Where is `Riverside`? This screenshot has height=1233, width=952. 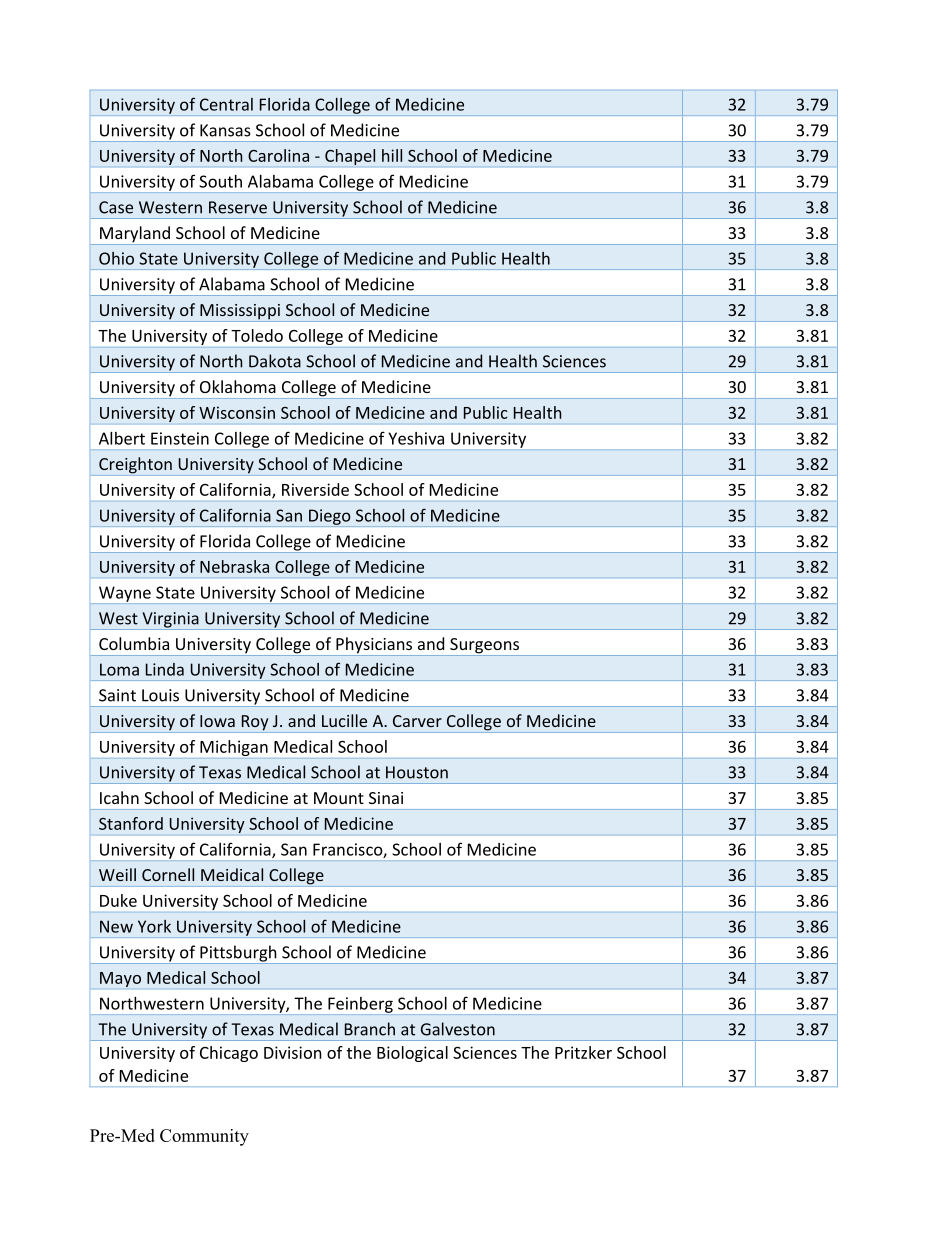
Riverside is located at coordinates (315, 489).
